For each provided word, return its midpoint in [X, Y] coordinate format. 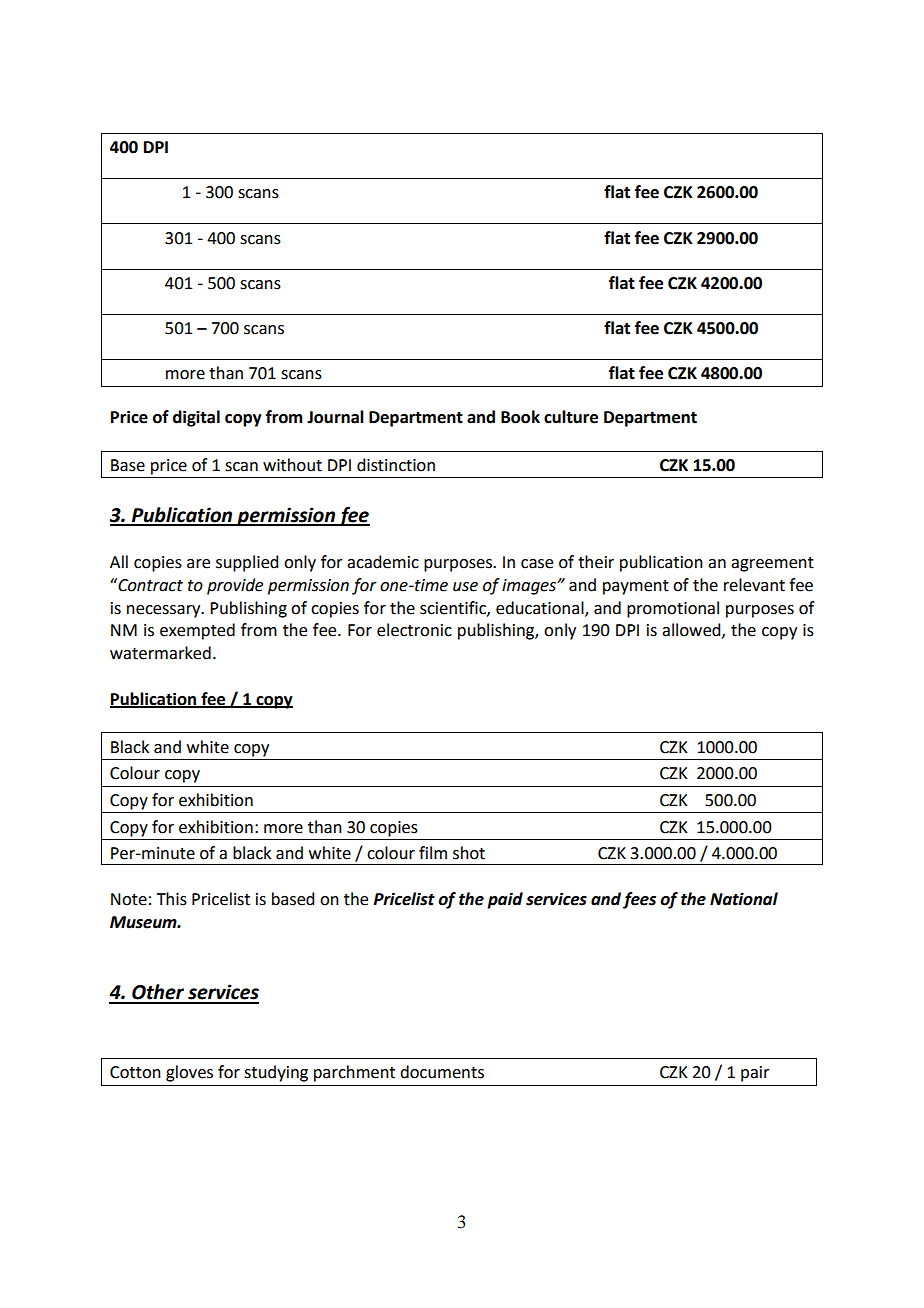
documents [442, 1072]
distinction [396, 465]
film [433, 852]
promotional [673, 609]
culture [571, 417]
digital [196, 418]
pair [755, 1074]
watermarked [160, 653]
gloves [189, 1073]
